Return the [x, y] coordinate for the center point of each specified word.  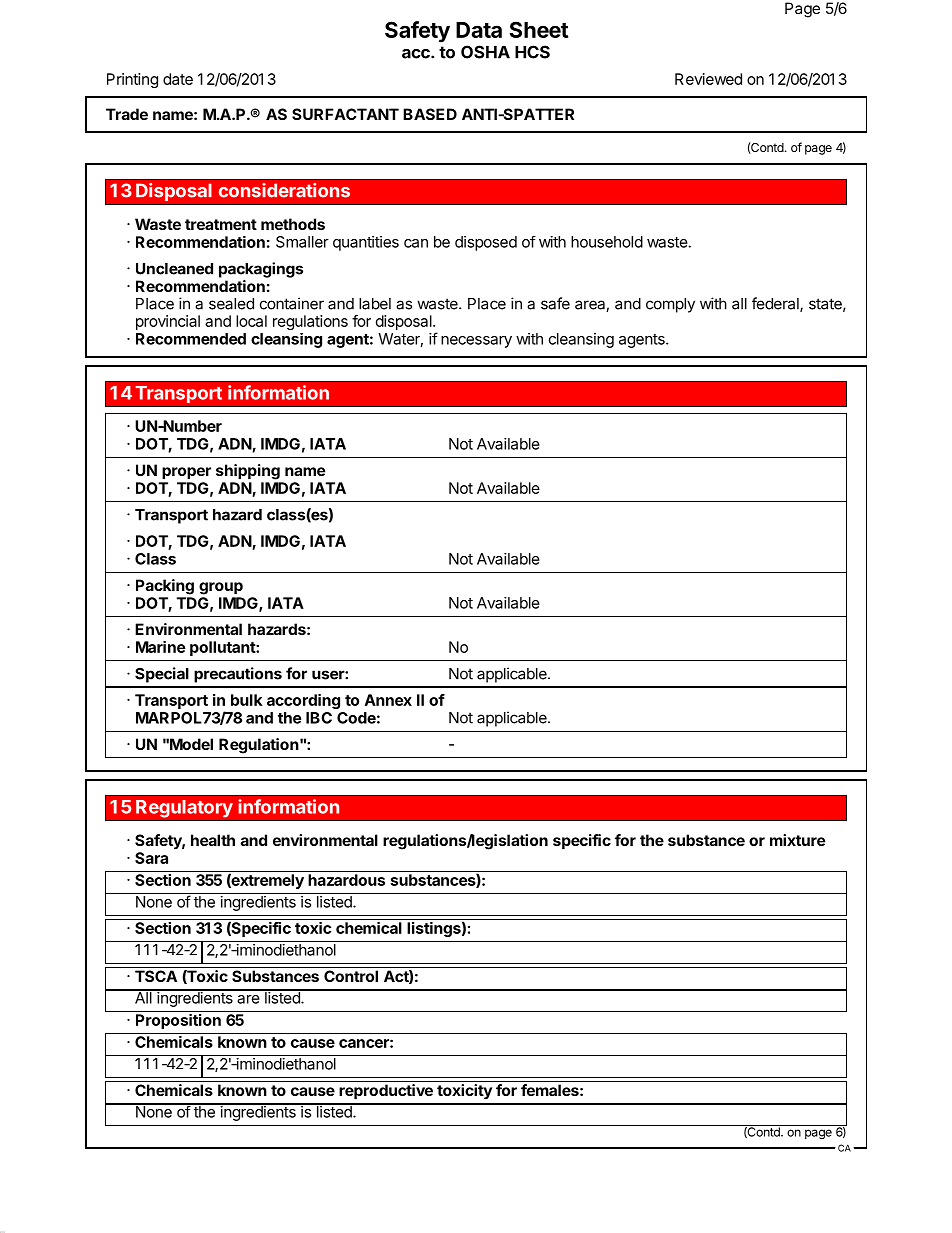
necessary [476, 342]
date [178, 79]
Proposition [178, 1021]
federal [776, 304]
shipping [248, 472]
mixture [797, 840]
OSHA [485, 52]
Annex [388, 700]
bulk [246, 700]
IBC [319, 718]
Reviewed [708, 79]
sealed [231, 304]
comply [670, 305]
